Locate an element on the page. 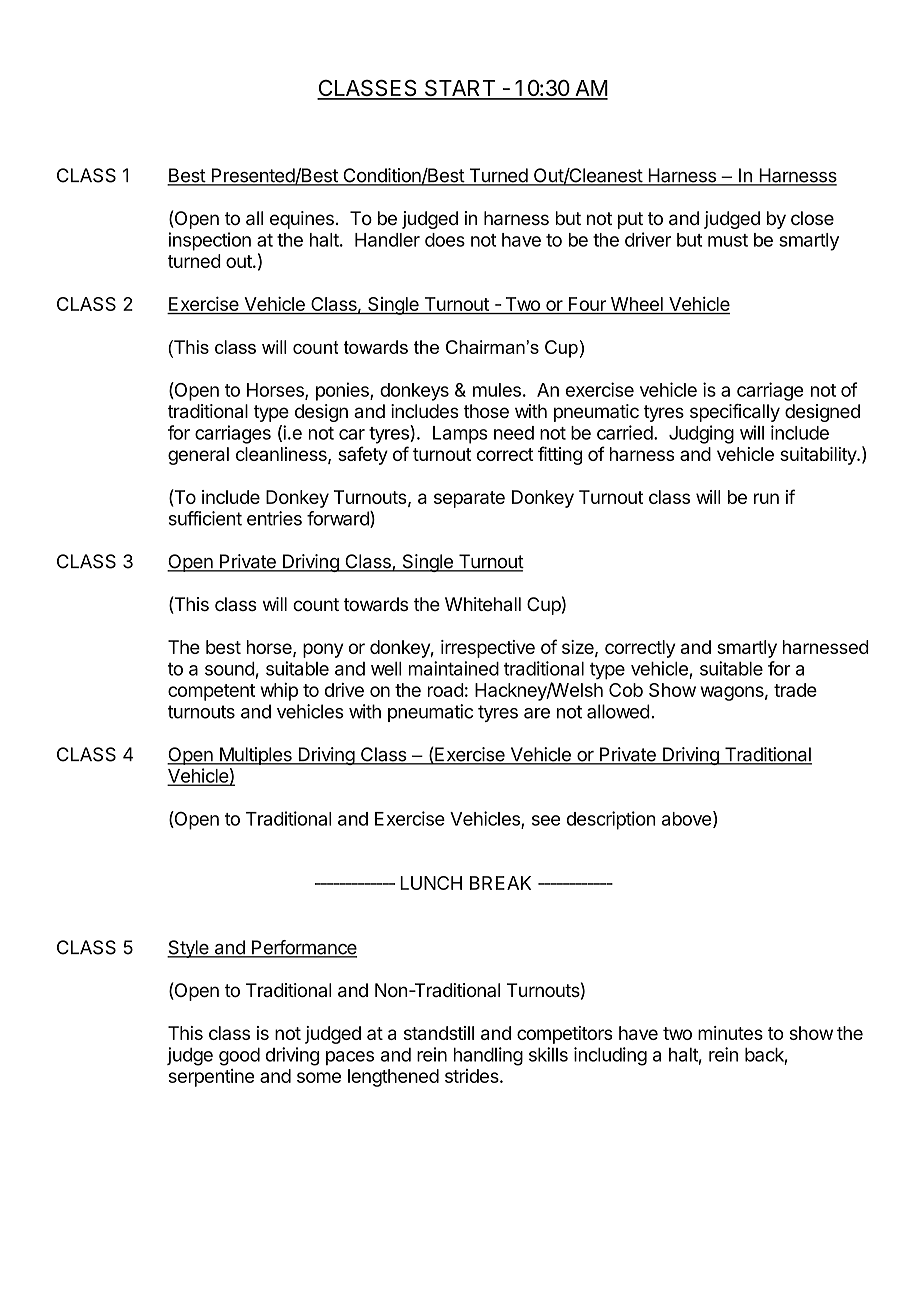  good is located at coordinates (239, 1057).
